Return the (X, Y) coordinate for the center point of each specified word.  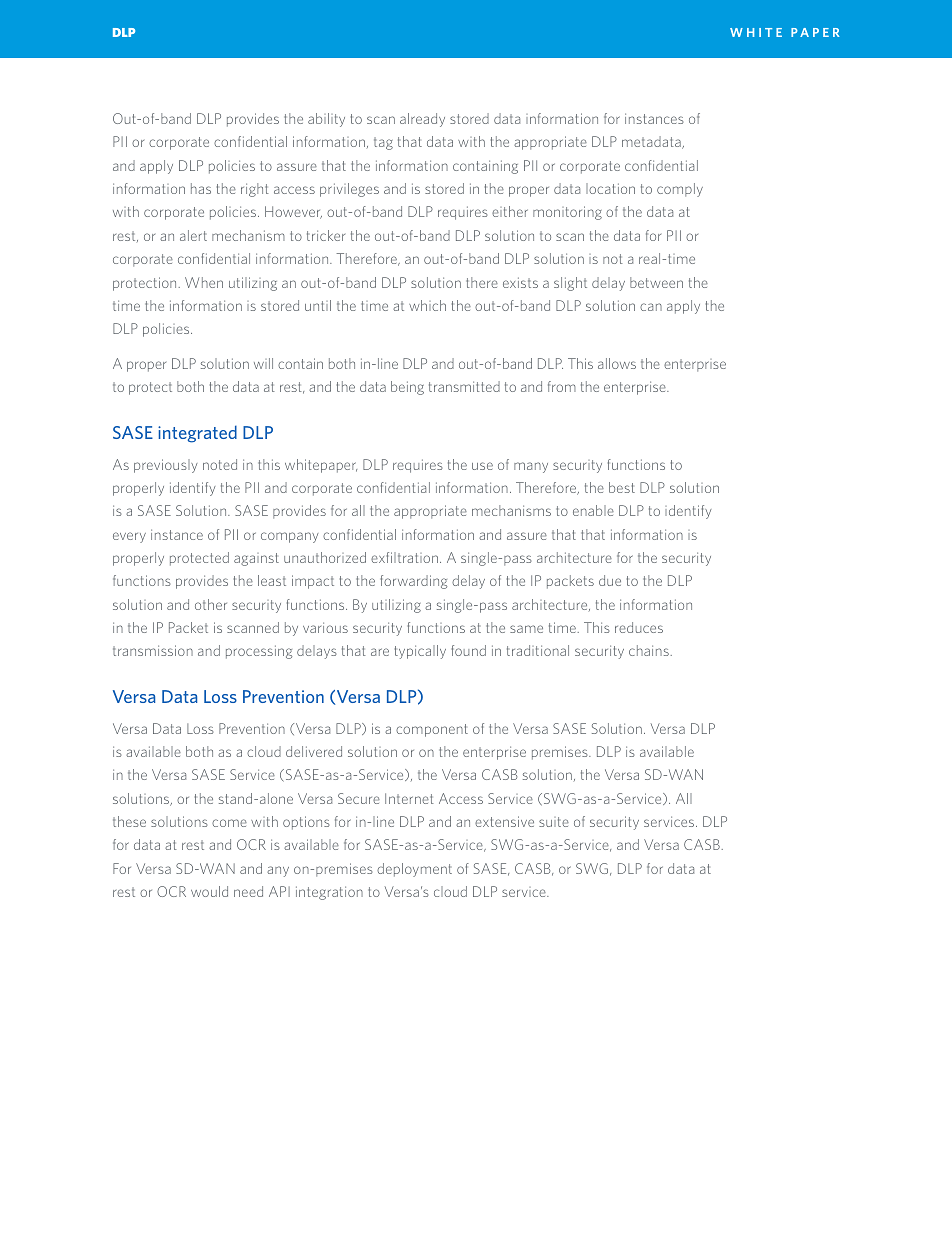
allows (617, 363)
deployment (414, 870)
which (427, 305)
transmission (153, 650)
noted (220, 464)
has (201, 188)
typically (420, 652)
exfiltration (404, 557)
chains (649, 650)
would (209, 891)
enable (593, 510)
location (610, 188)
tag (383, 143)
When (204, 282)
